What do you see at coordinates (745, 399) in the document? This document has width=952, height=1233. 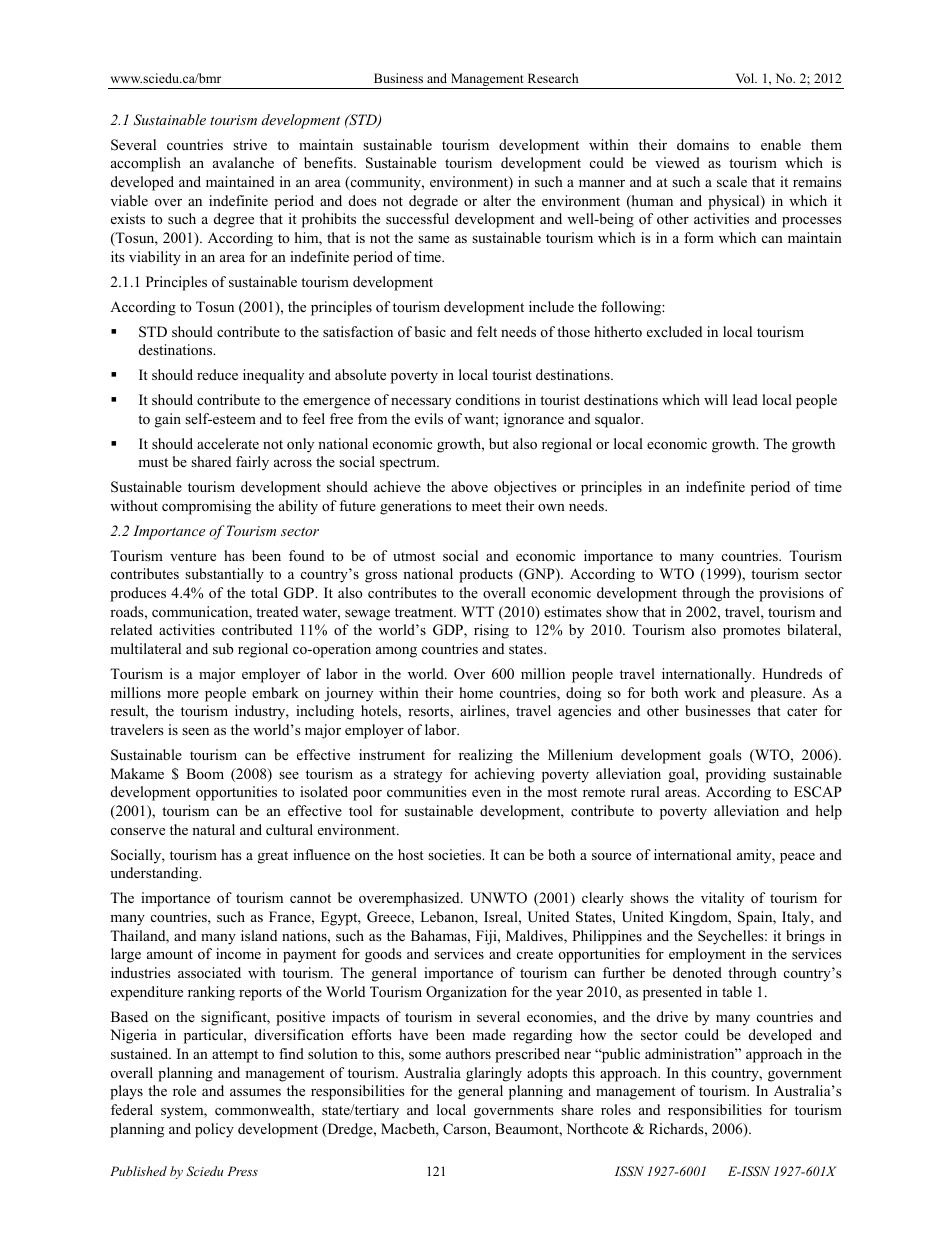 I see `lead` at bounding box center [745, 399].
